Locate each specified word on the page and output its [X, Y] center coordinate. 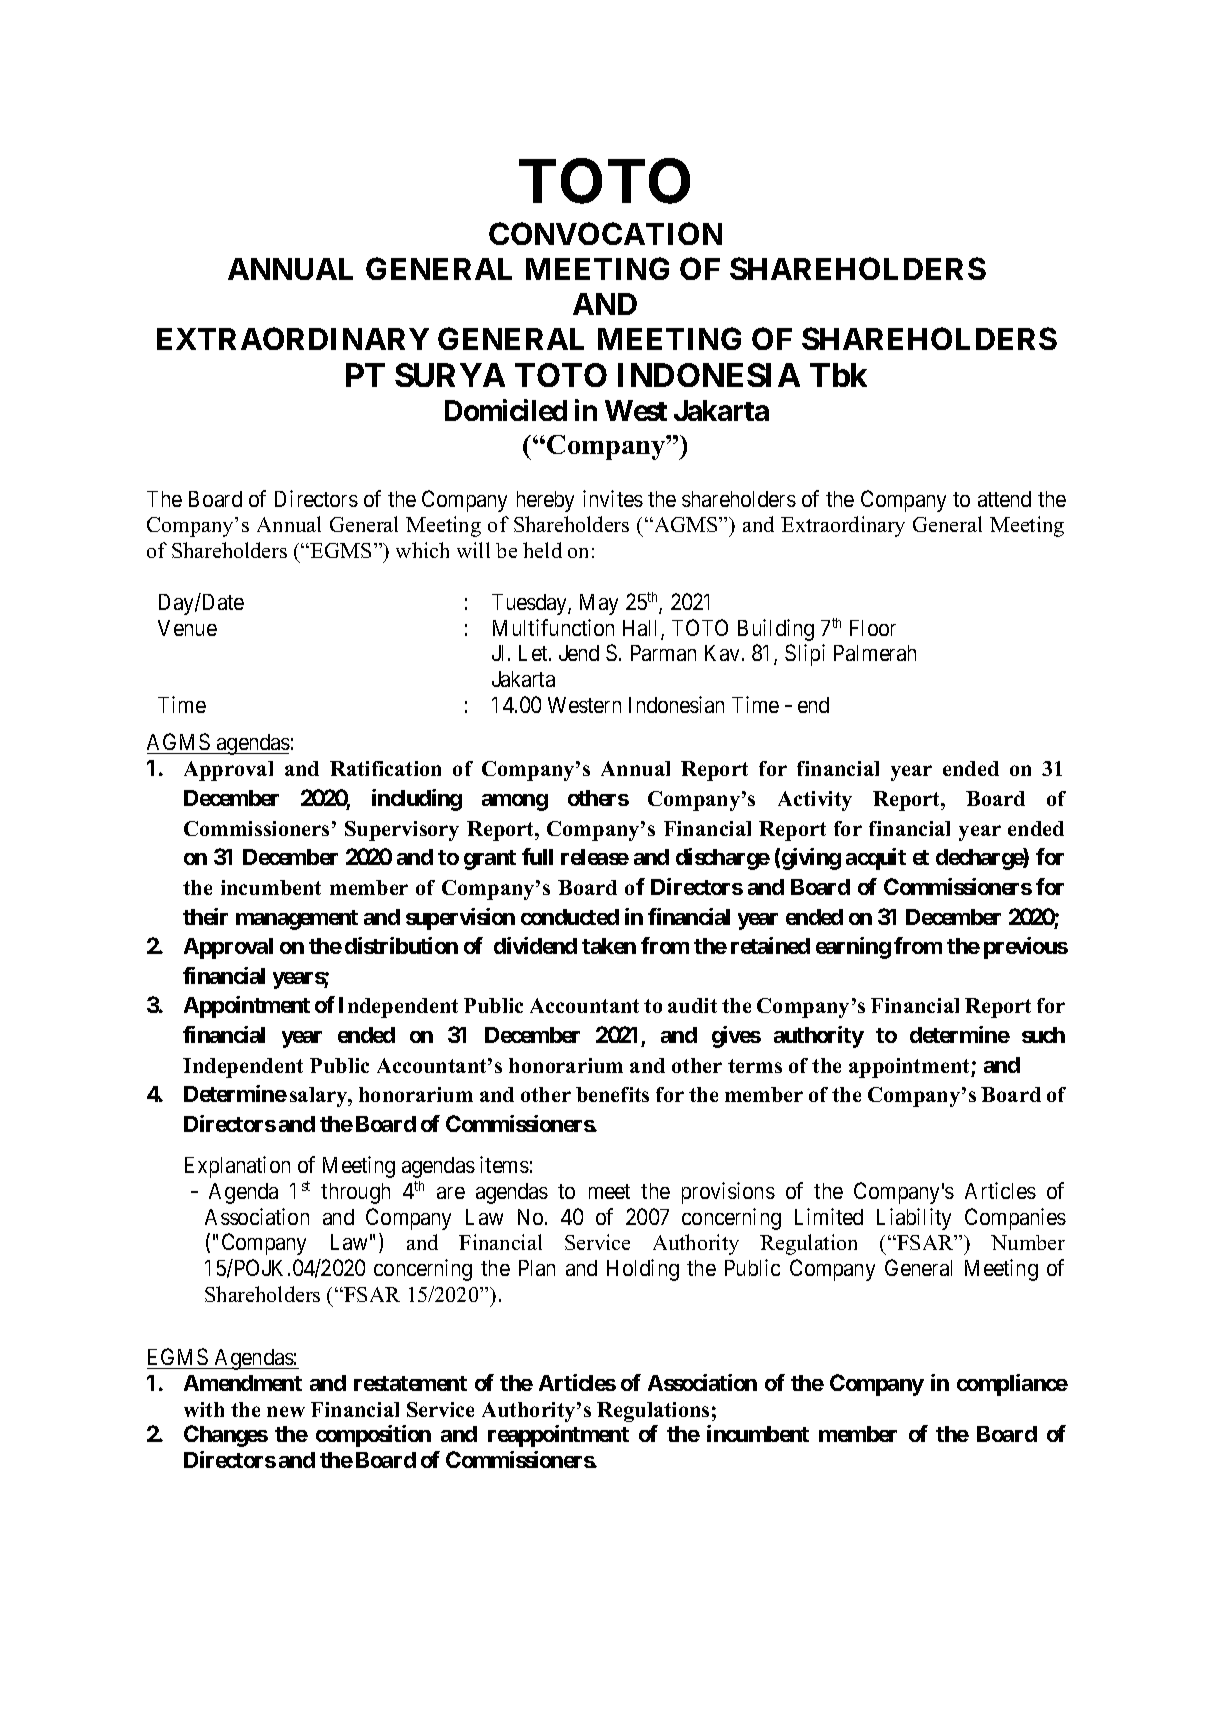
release [595, 857]
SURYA [450, 375]
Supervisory [402, 831]
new [286, 1411]
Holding [643, 1270]
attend [1004, 499]
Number [1028, 1242]
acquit [876, 859]
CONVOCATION [605, 233]
